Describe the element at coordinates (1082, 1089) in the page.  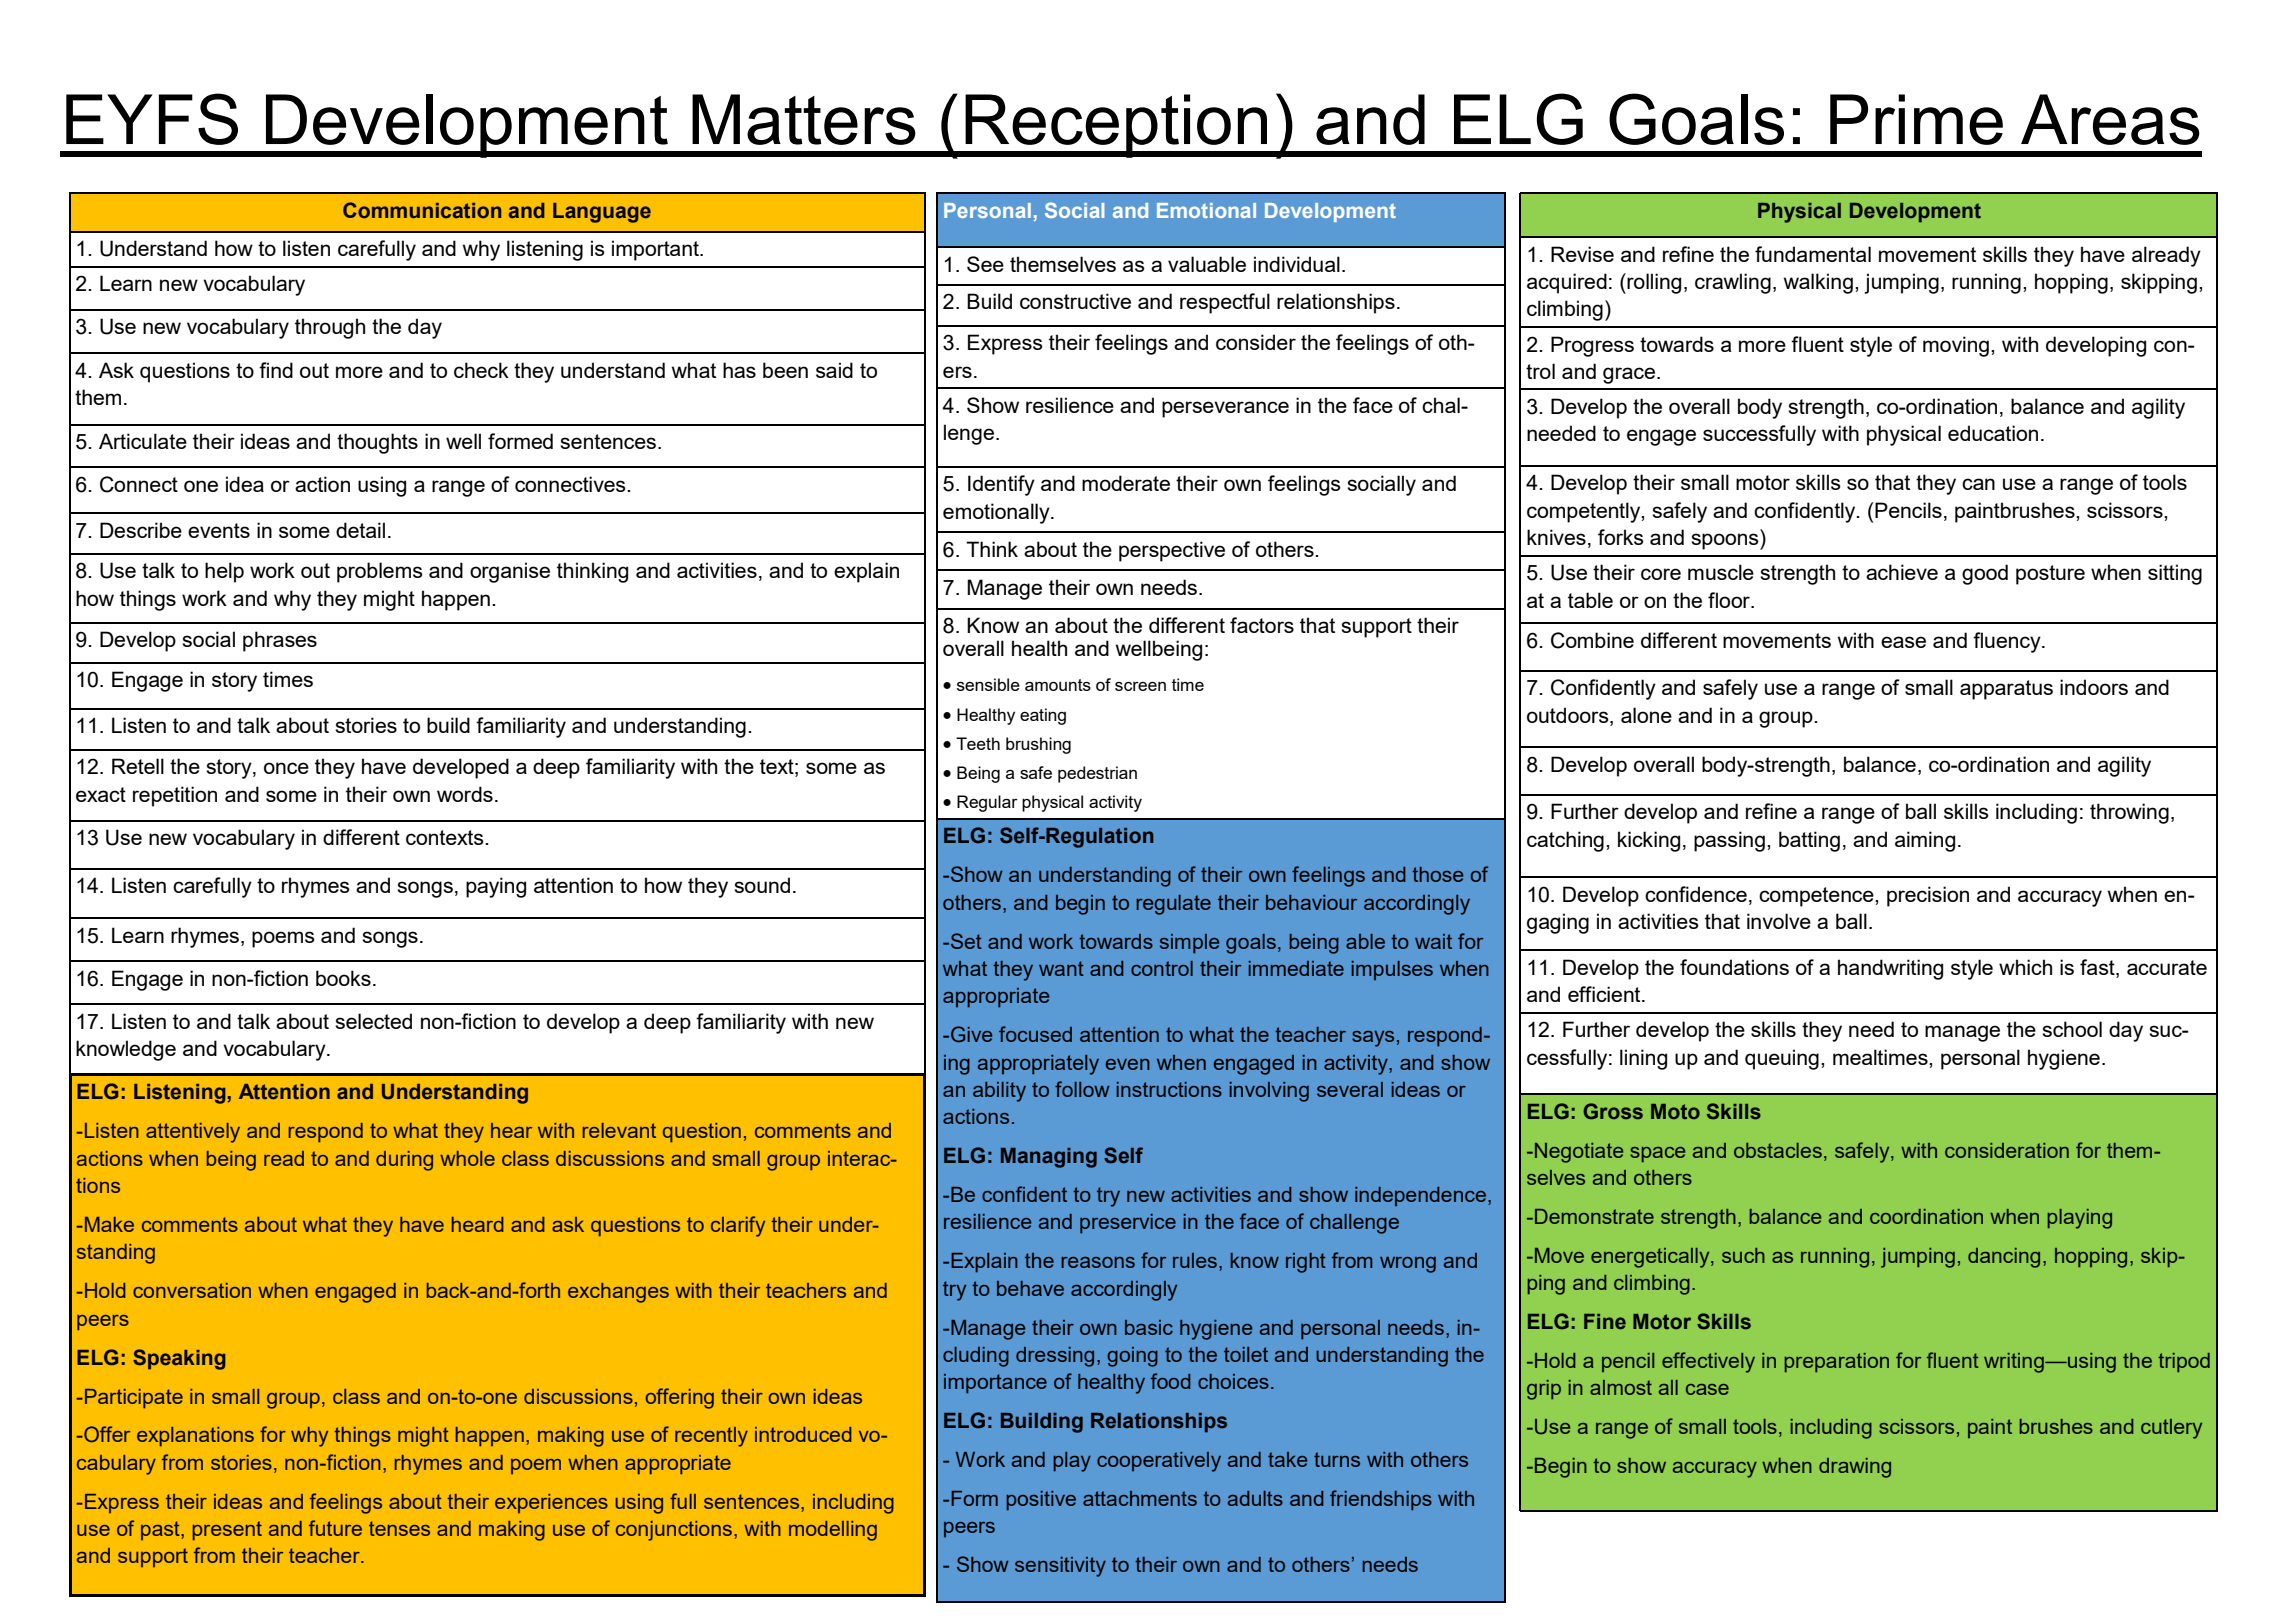
I see `follow` at that location.
